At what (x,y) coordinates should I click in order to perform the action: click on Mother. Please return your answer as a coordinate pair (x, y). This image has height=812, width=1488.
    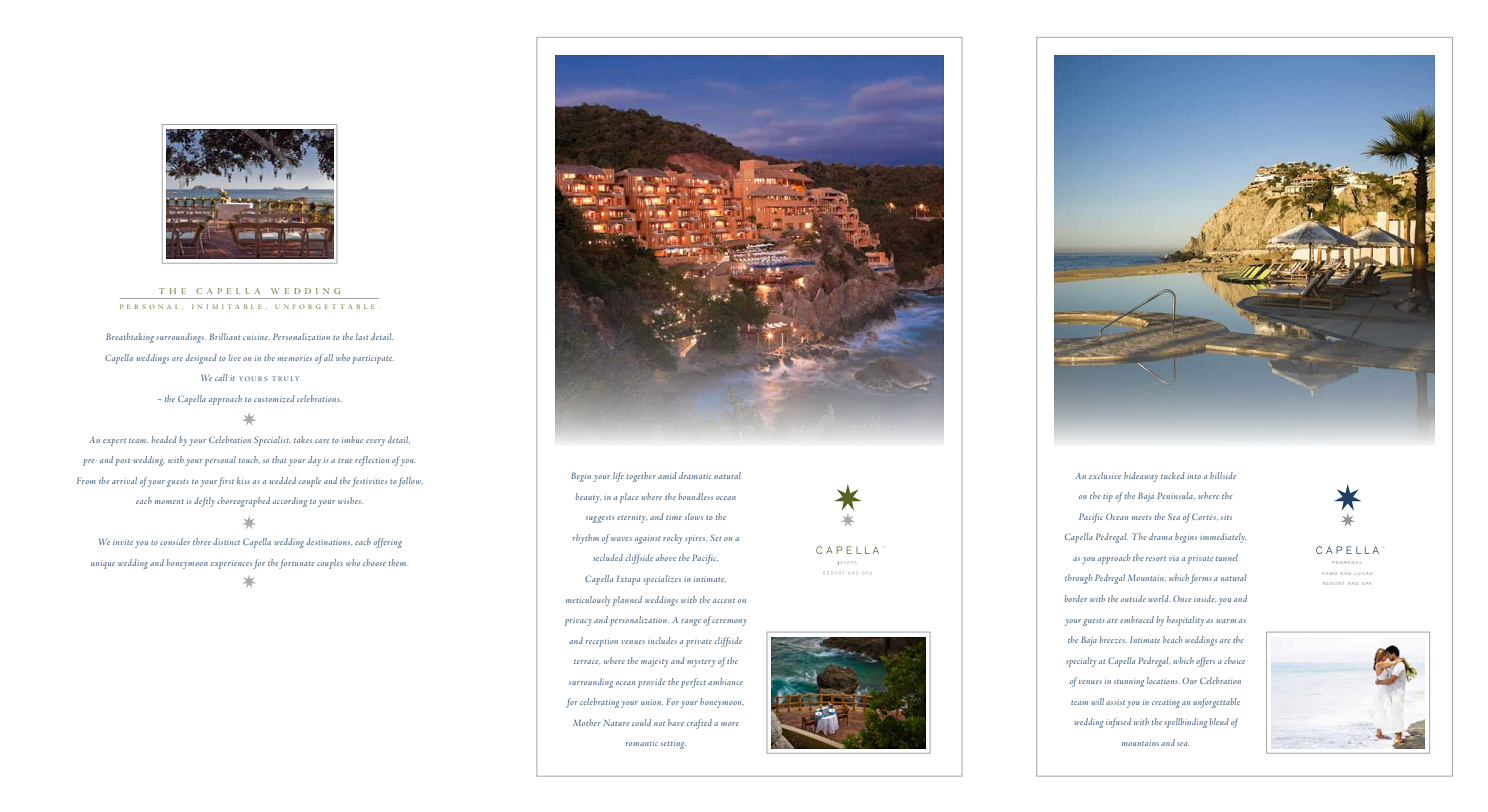
    Looking at the image, I should click on (587, 722).
